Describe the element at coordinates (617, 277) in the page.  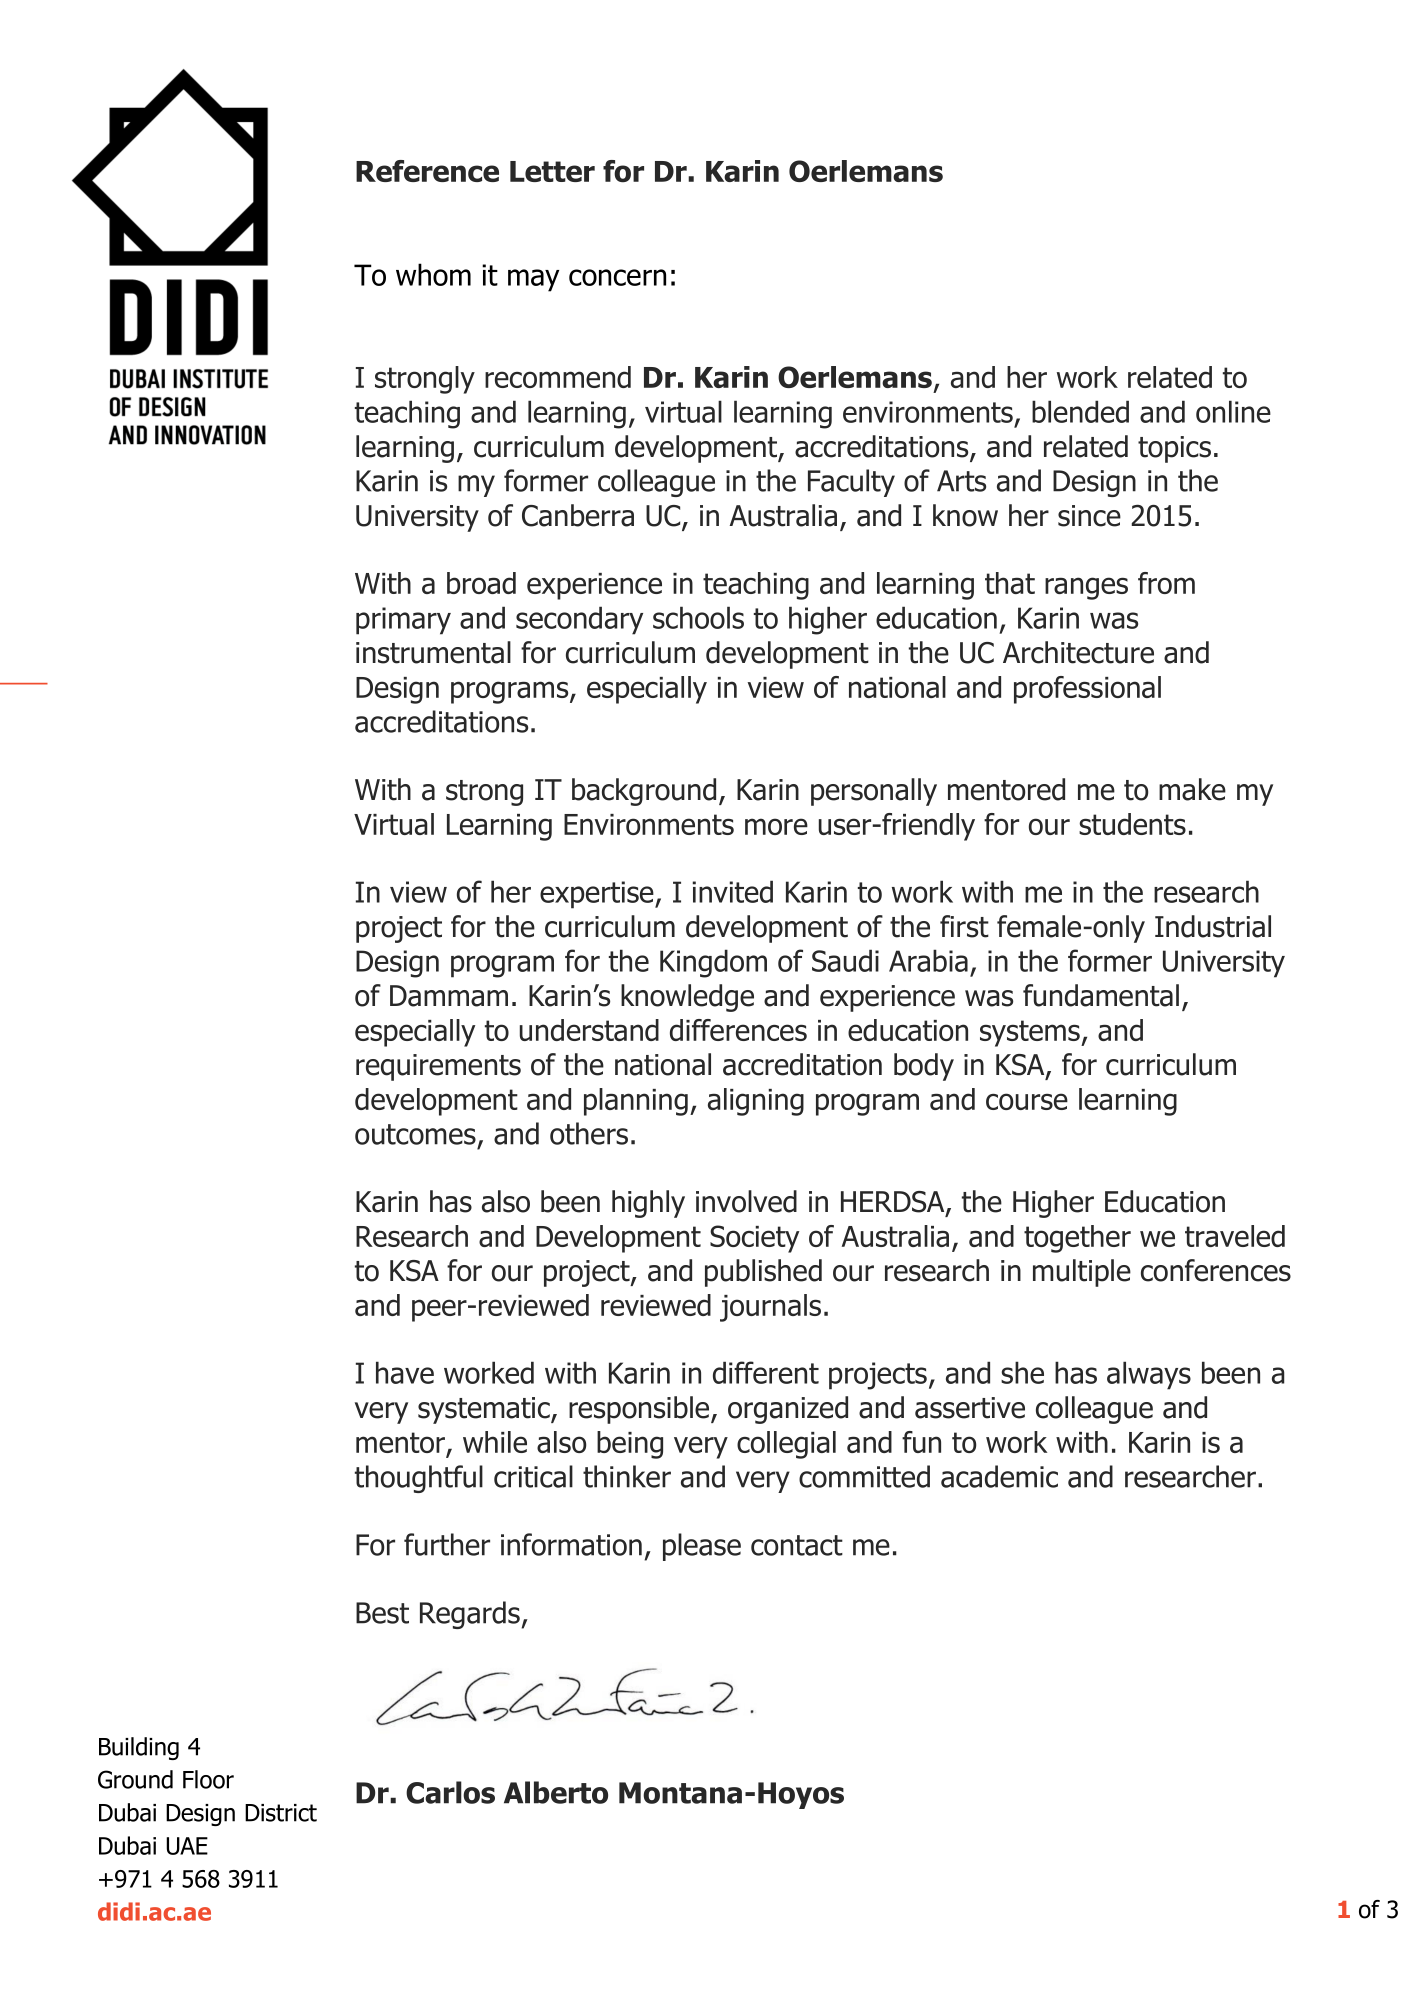
I see `concern` at that location.
